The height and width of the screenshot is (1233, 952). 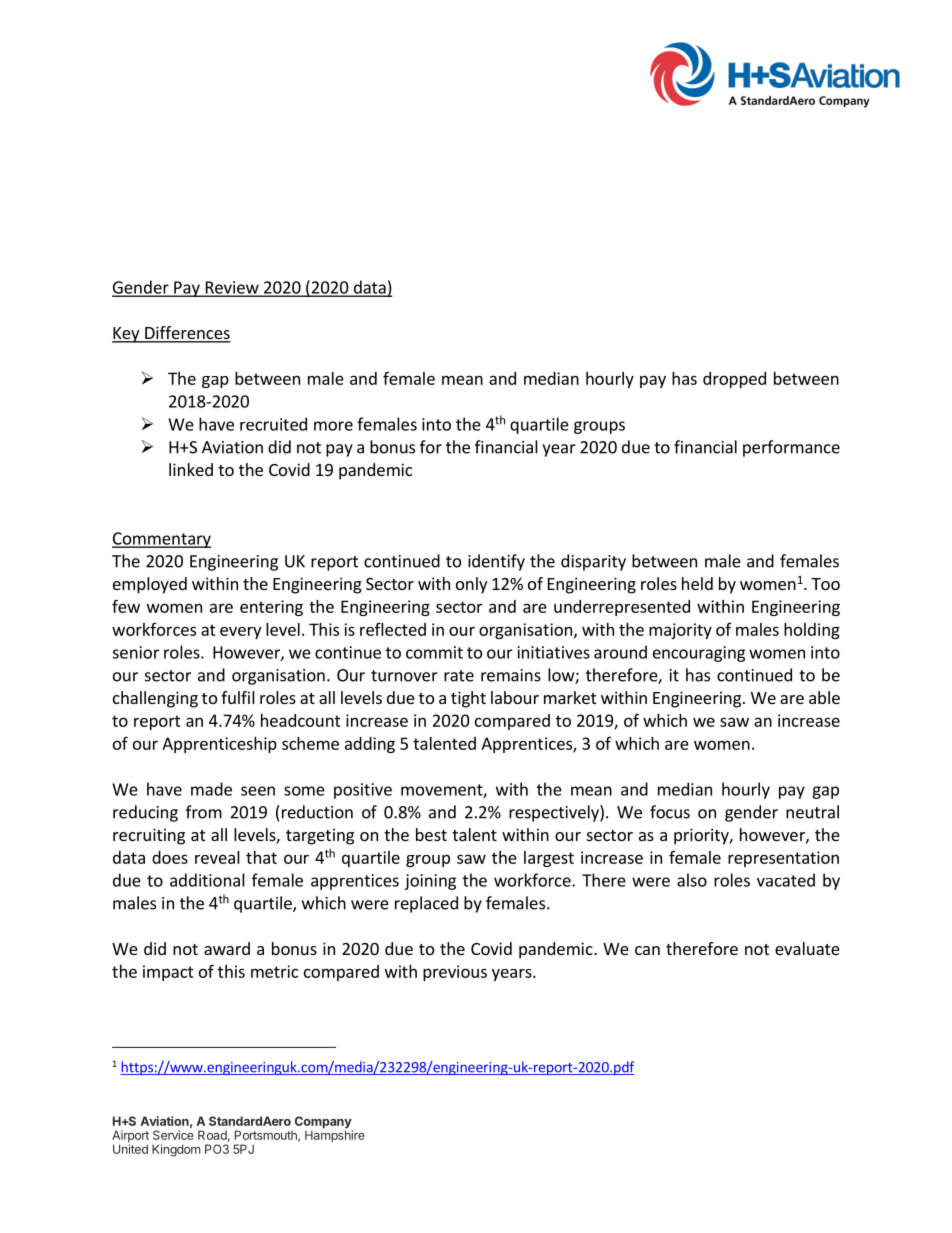 I want to click on evaluate, so click(x=807, y=948).
